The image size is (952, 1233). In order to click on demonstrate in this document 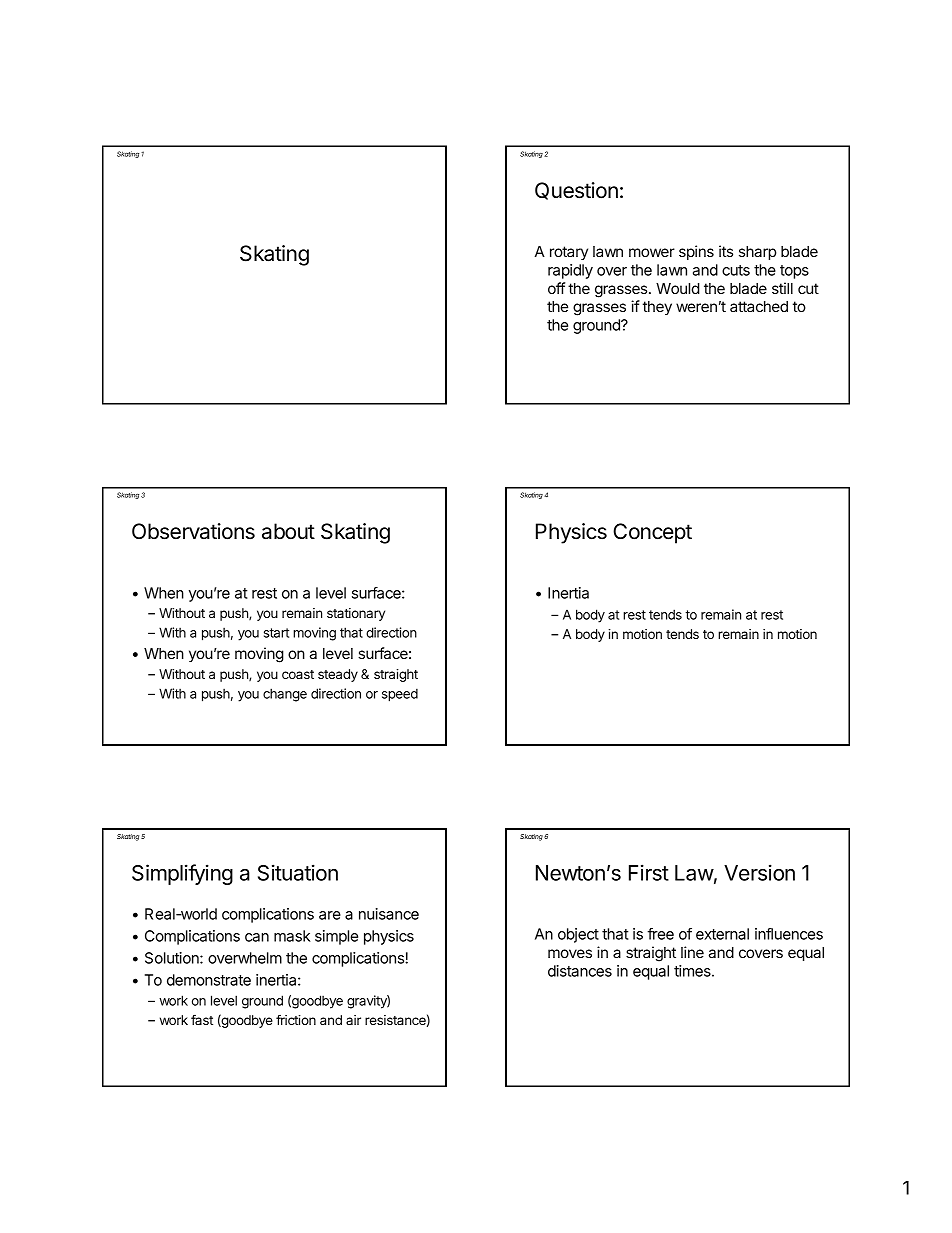, I will do `click(209, 980)`.
